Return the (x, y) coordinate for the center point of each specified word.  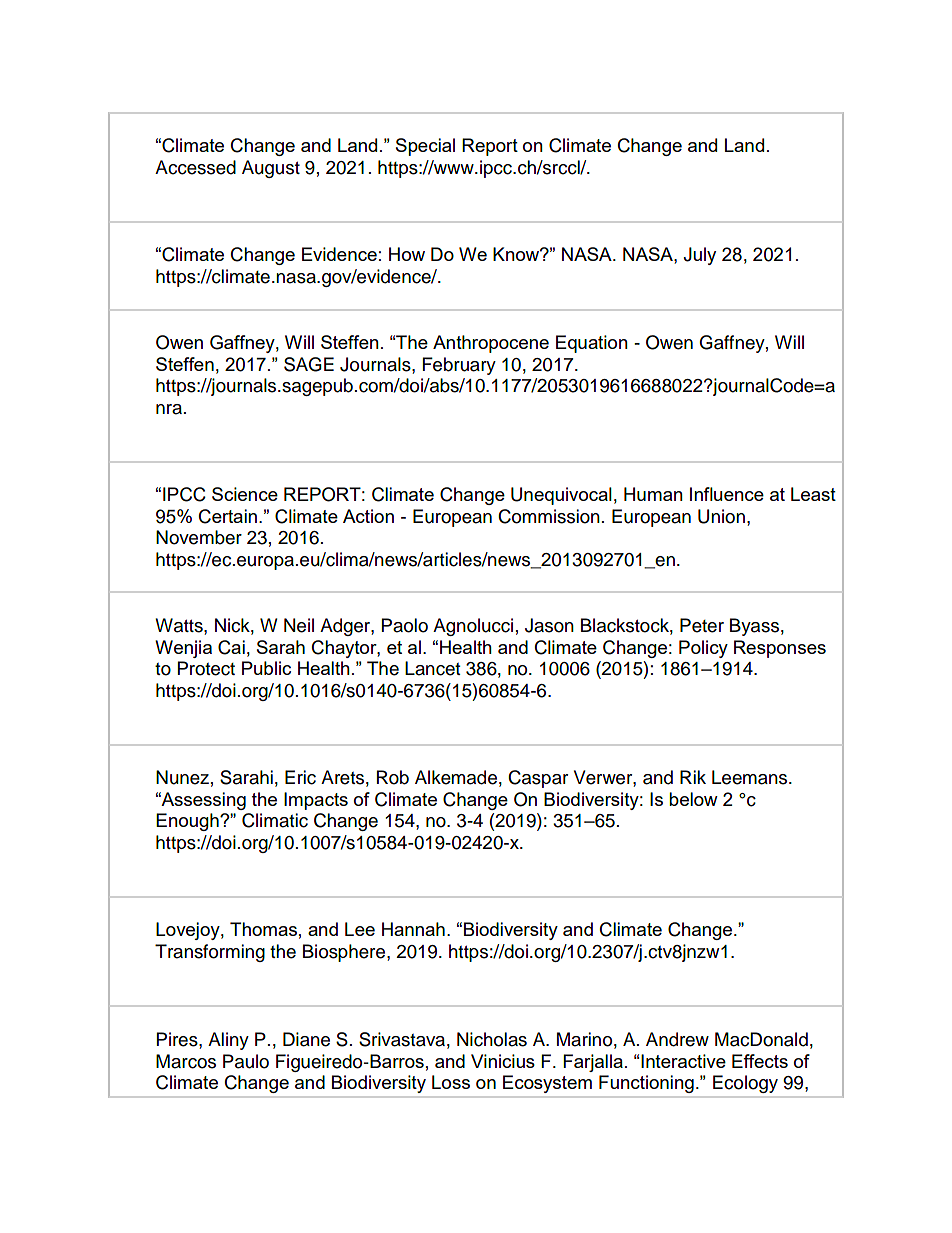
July (699, 256)
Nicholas (492, 1039)
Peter (702, 625)
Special (425, 147)
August (271, 169)
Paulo (246, 1061)
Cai (231, 647)
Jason (549, 625)
